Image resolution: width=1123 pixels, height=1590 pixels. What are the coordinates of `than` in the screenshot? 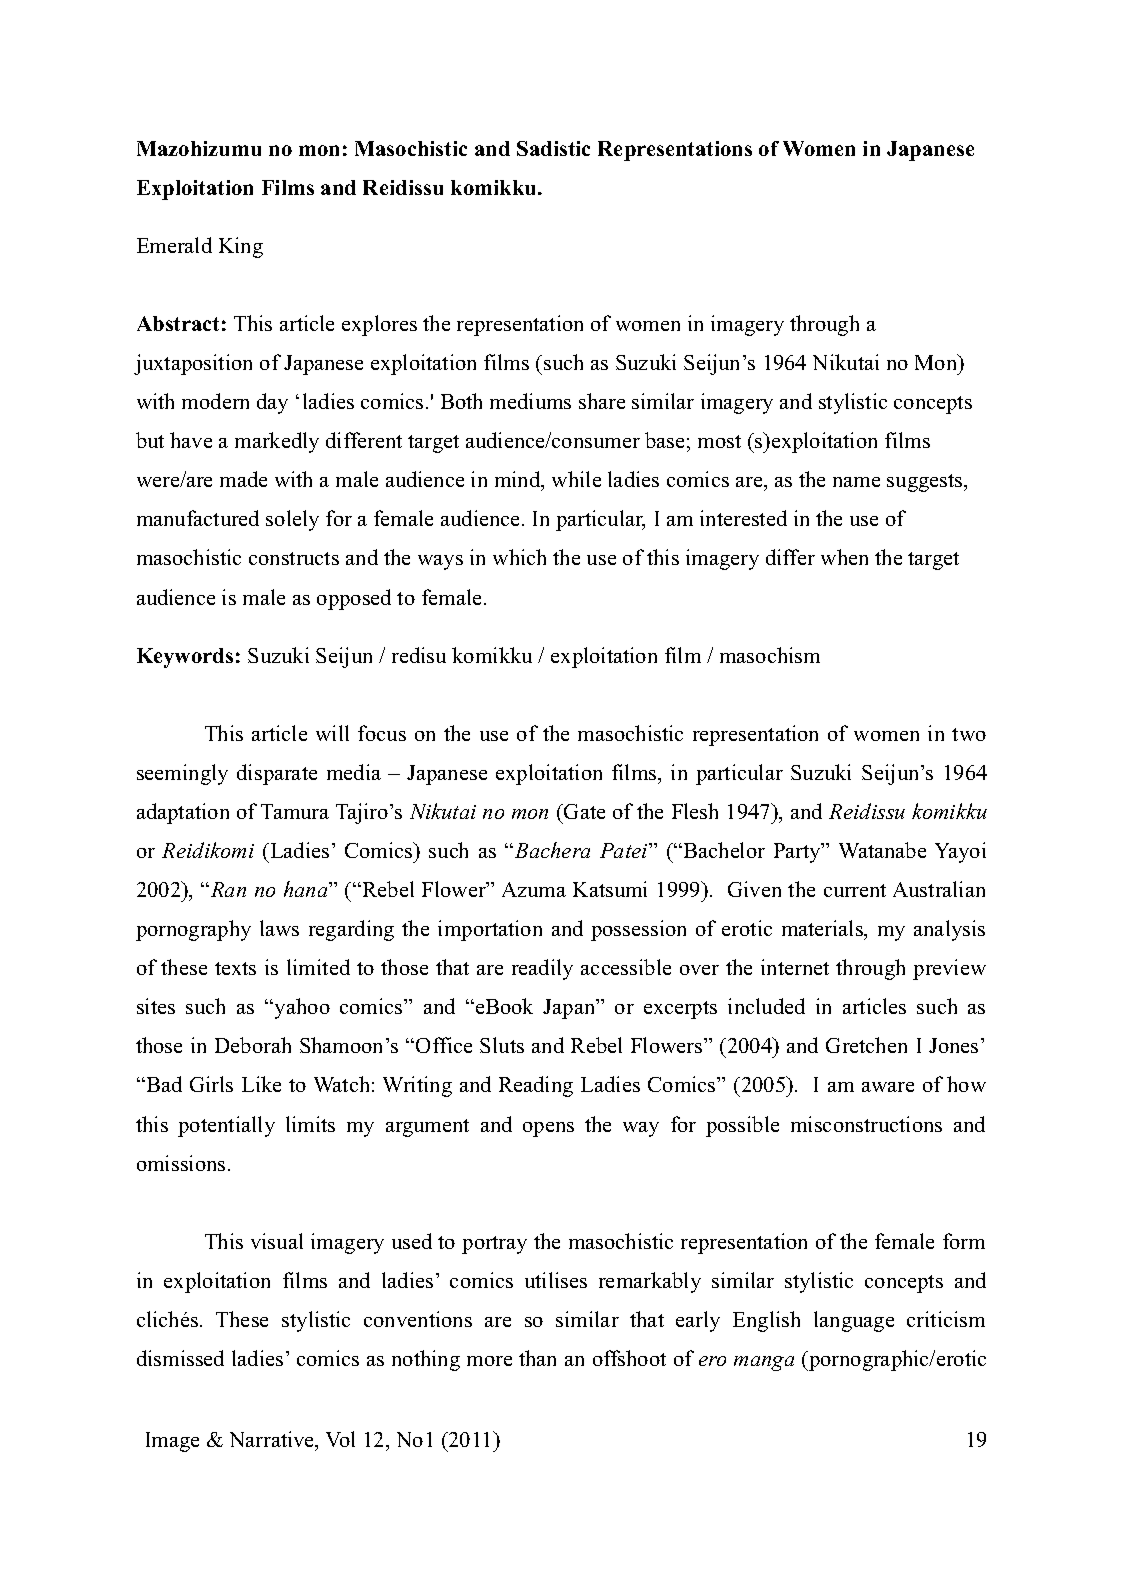 It's located at (537, 1358).
